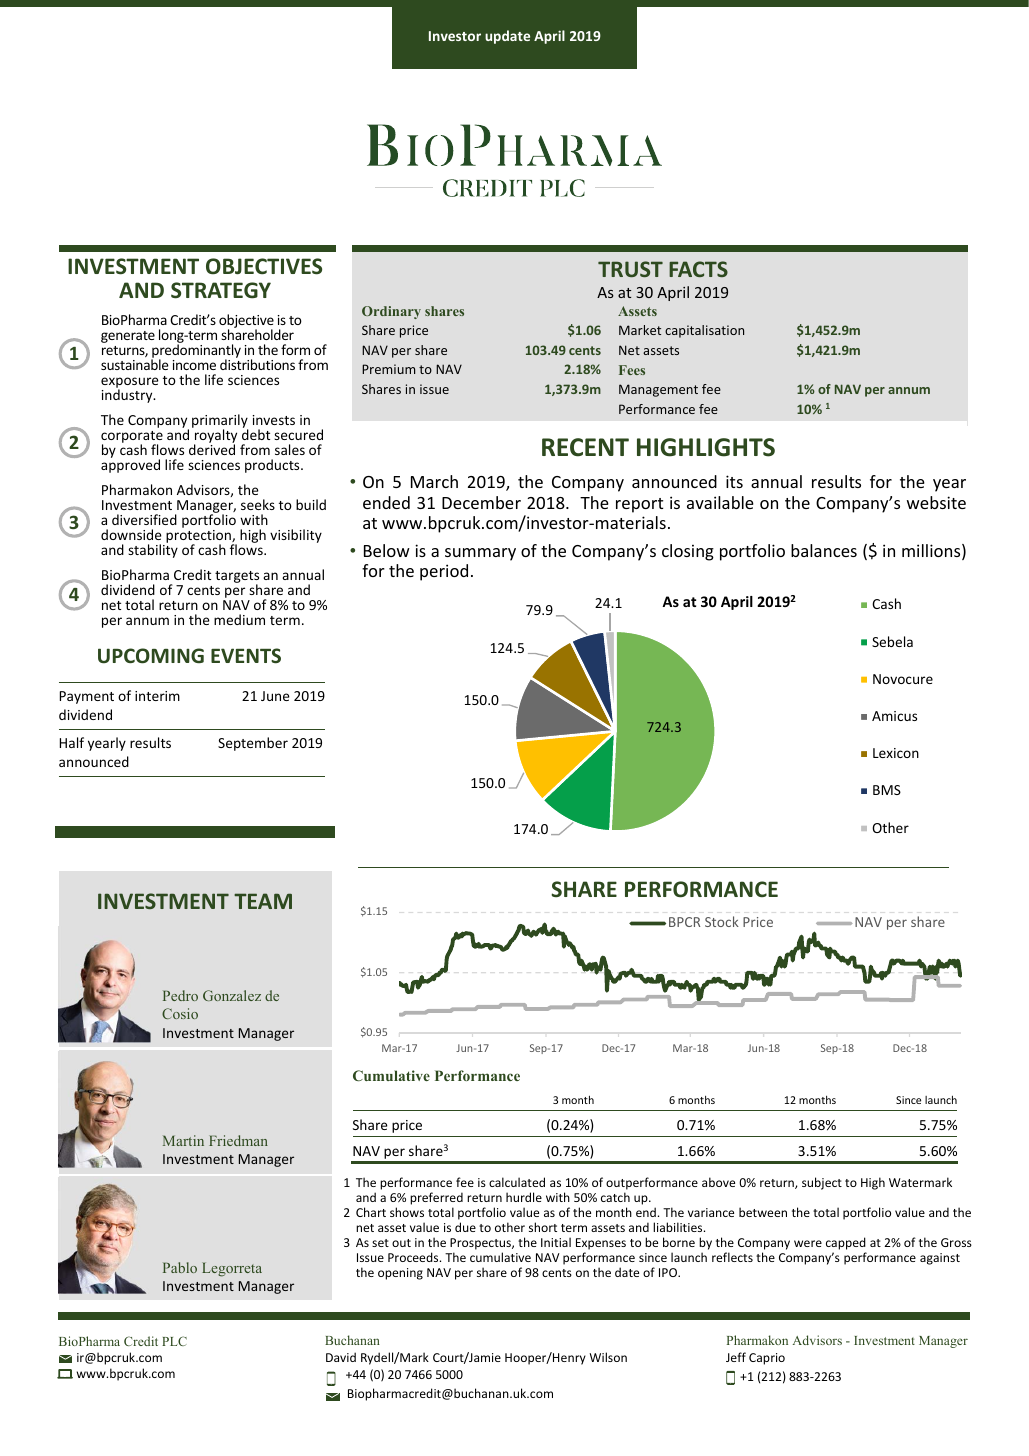  What do you see at coordinates (722, 921) in the screenshot?
I see `Stock` at bounding box center [722, 921].
